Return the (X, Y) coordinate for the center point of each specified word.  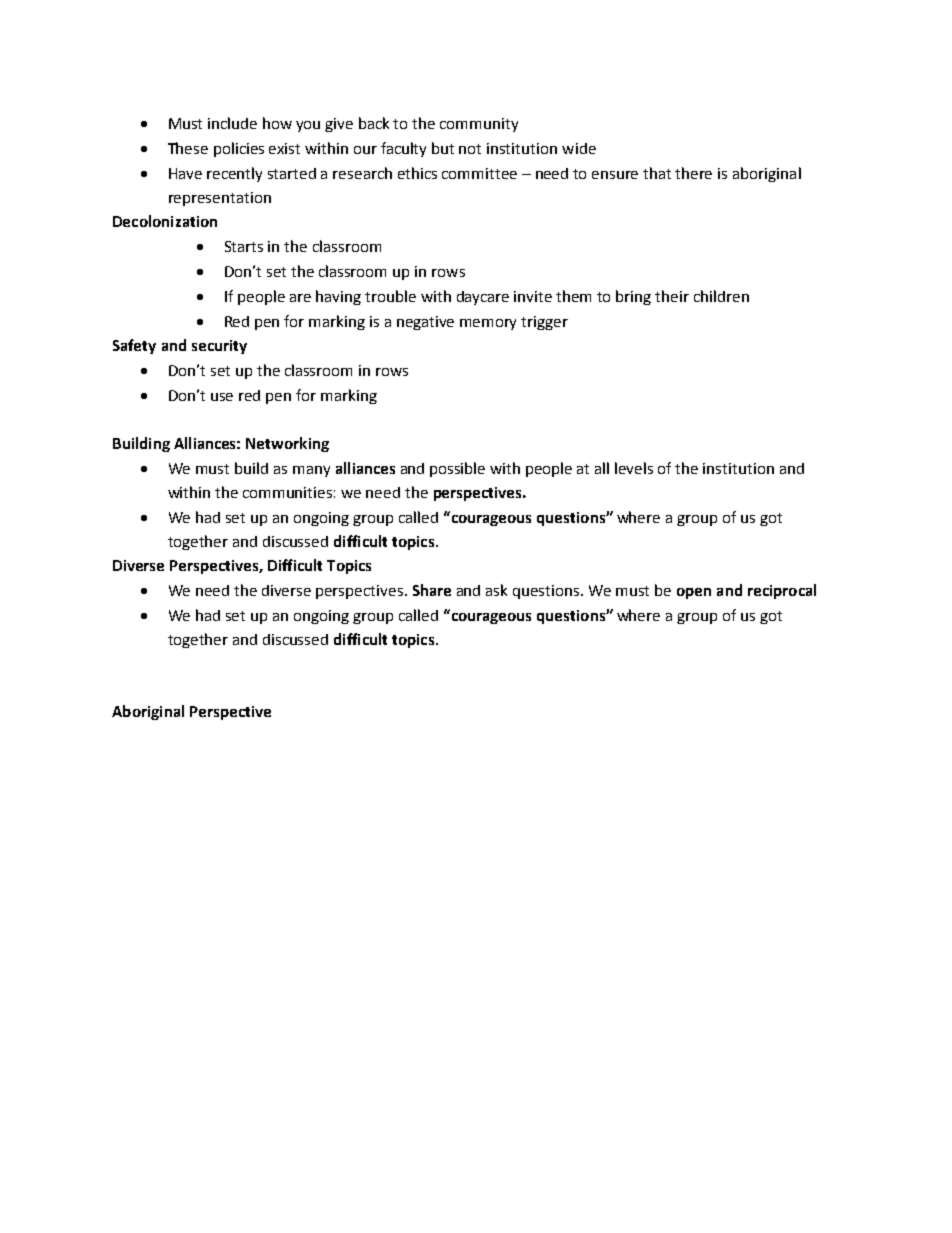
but (443, 148)
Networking (287, 444)
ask (496, 590)
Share (432, 590)
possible (457, 469)
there (693, 173)
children (721, 296)
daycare (483, 298)
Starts (244, 246)
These (188, 148)
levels (634, 468)
